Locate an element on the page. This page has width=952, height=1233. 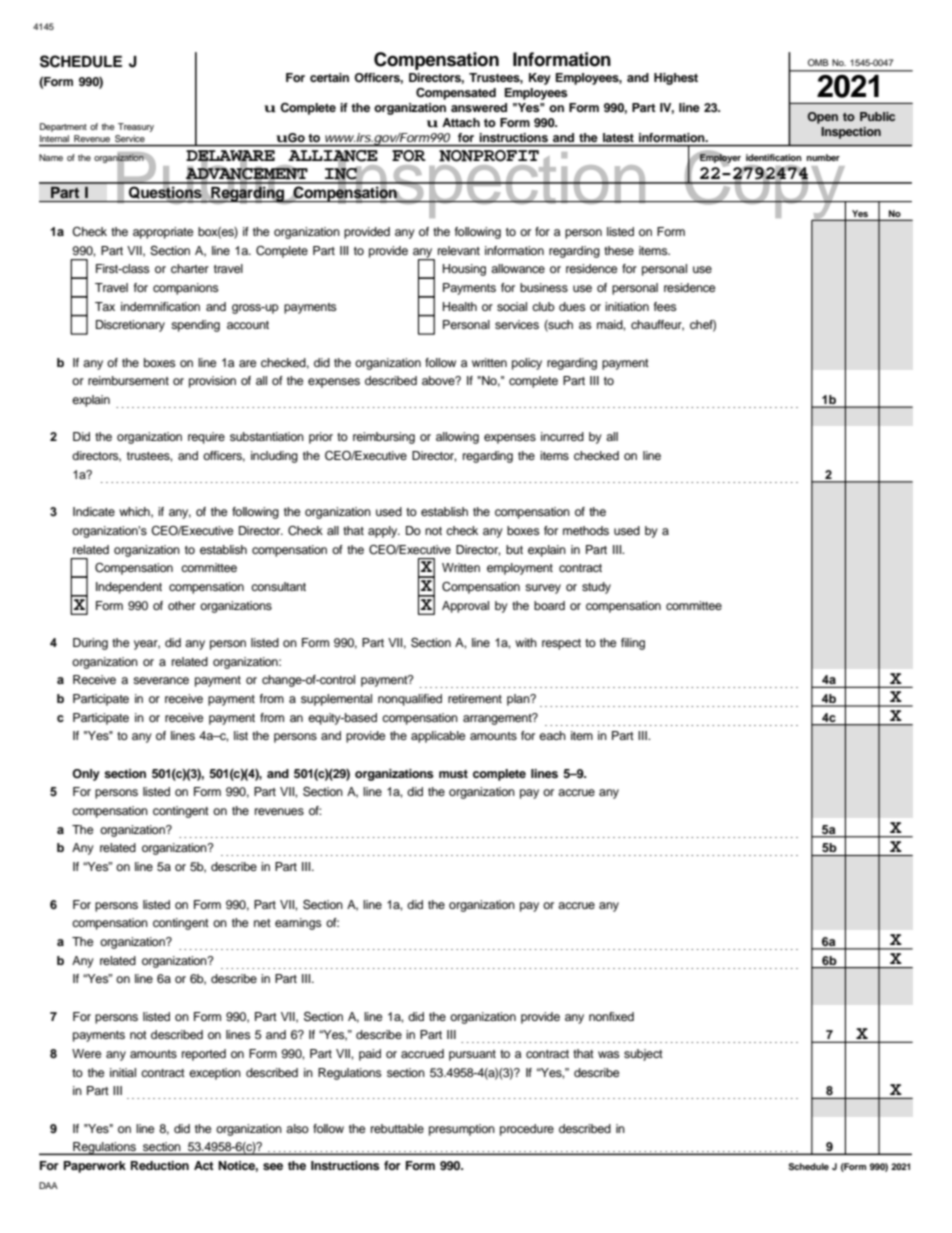
must is located at coordinates (453, 774).
